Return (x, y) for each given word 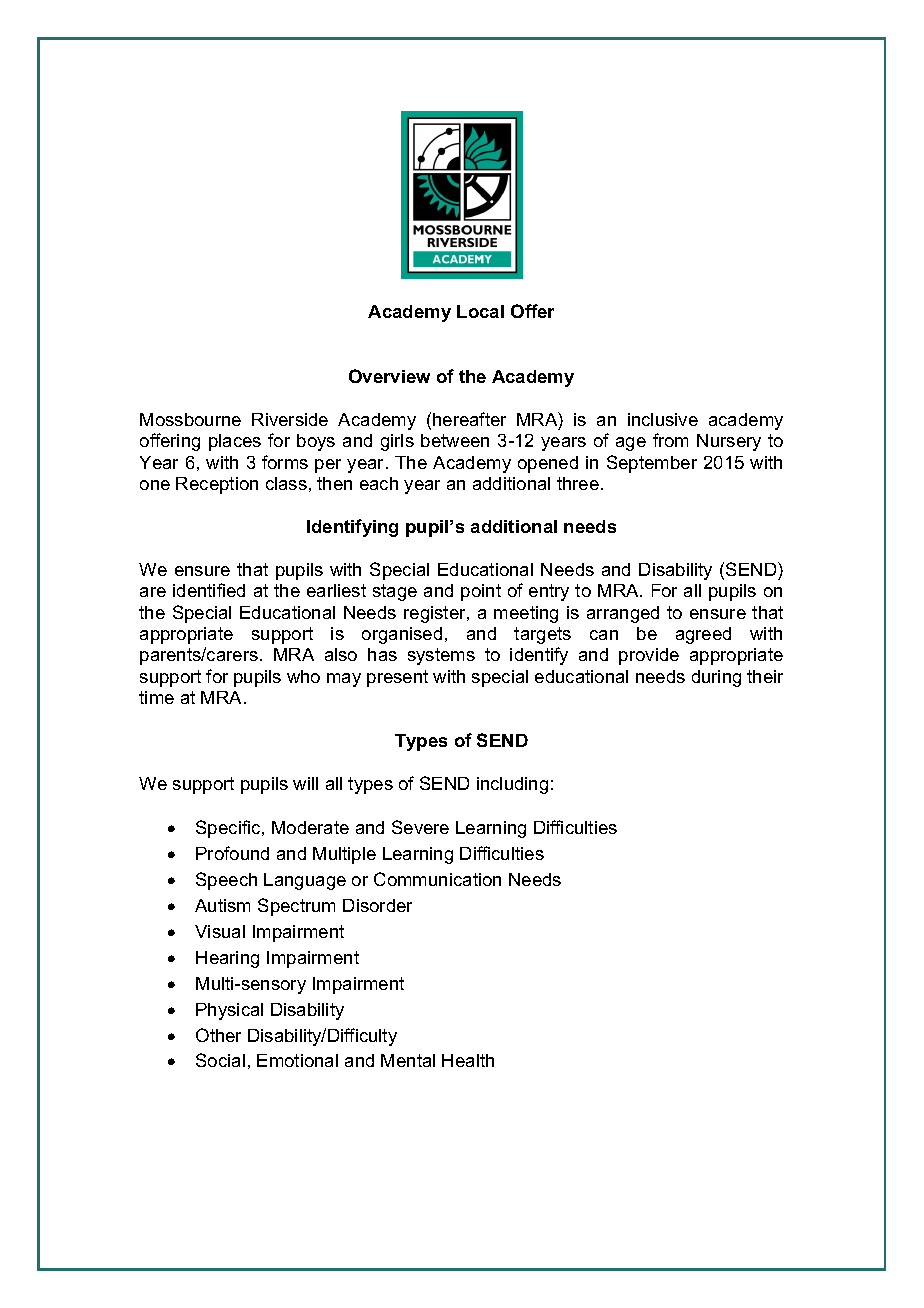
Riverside (290, 419)
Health (468, 1060)
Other (218, 1035)
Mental (408, 1060)
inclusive (663, 419)
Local (480, 311)
